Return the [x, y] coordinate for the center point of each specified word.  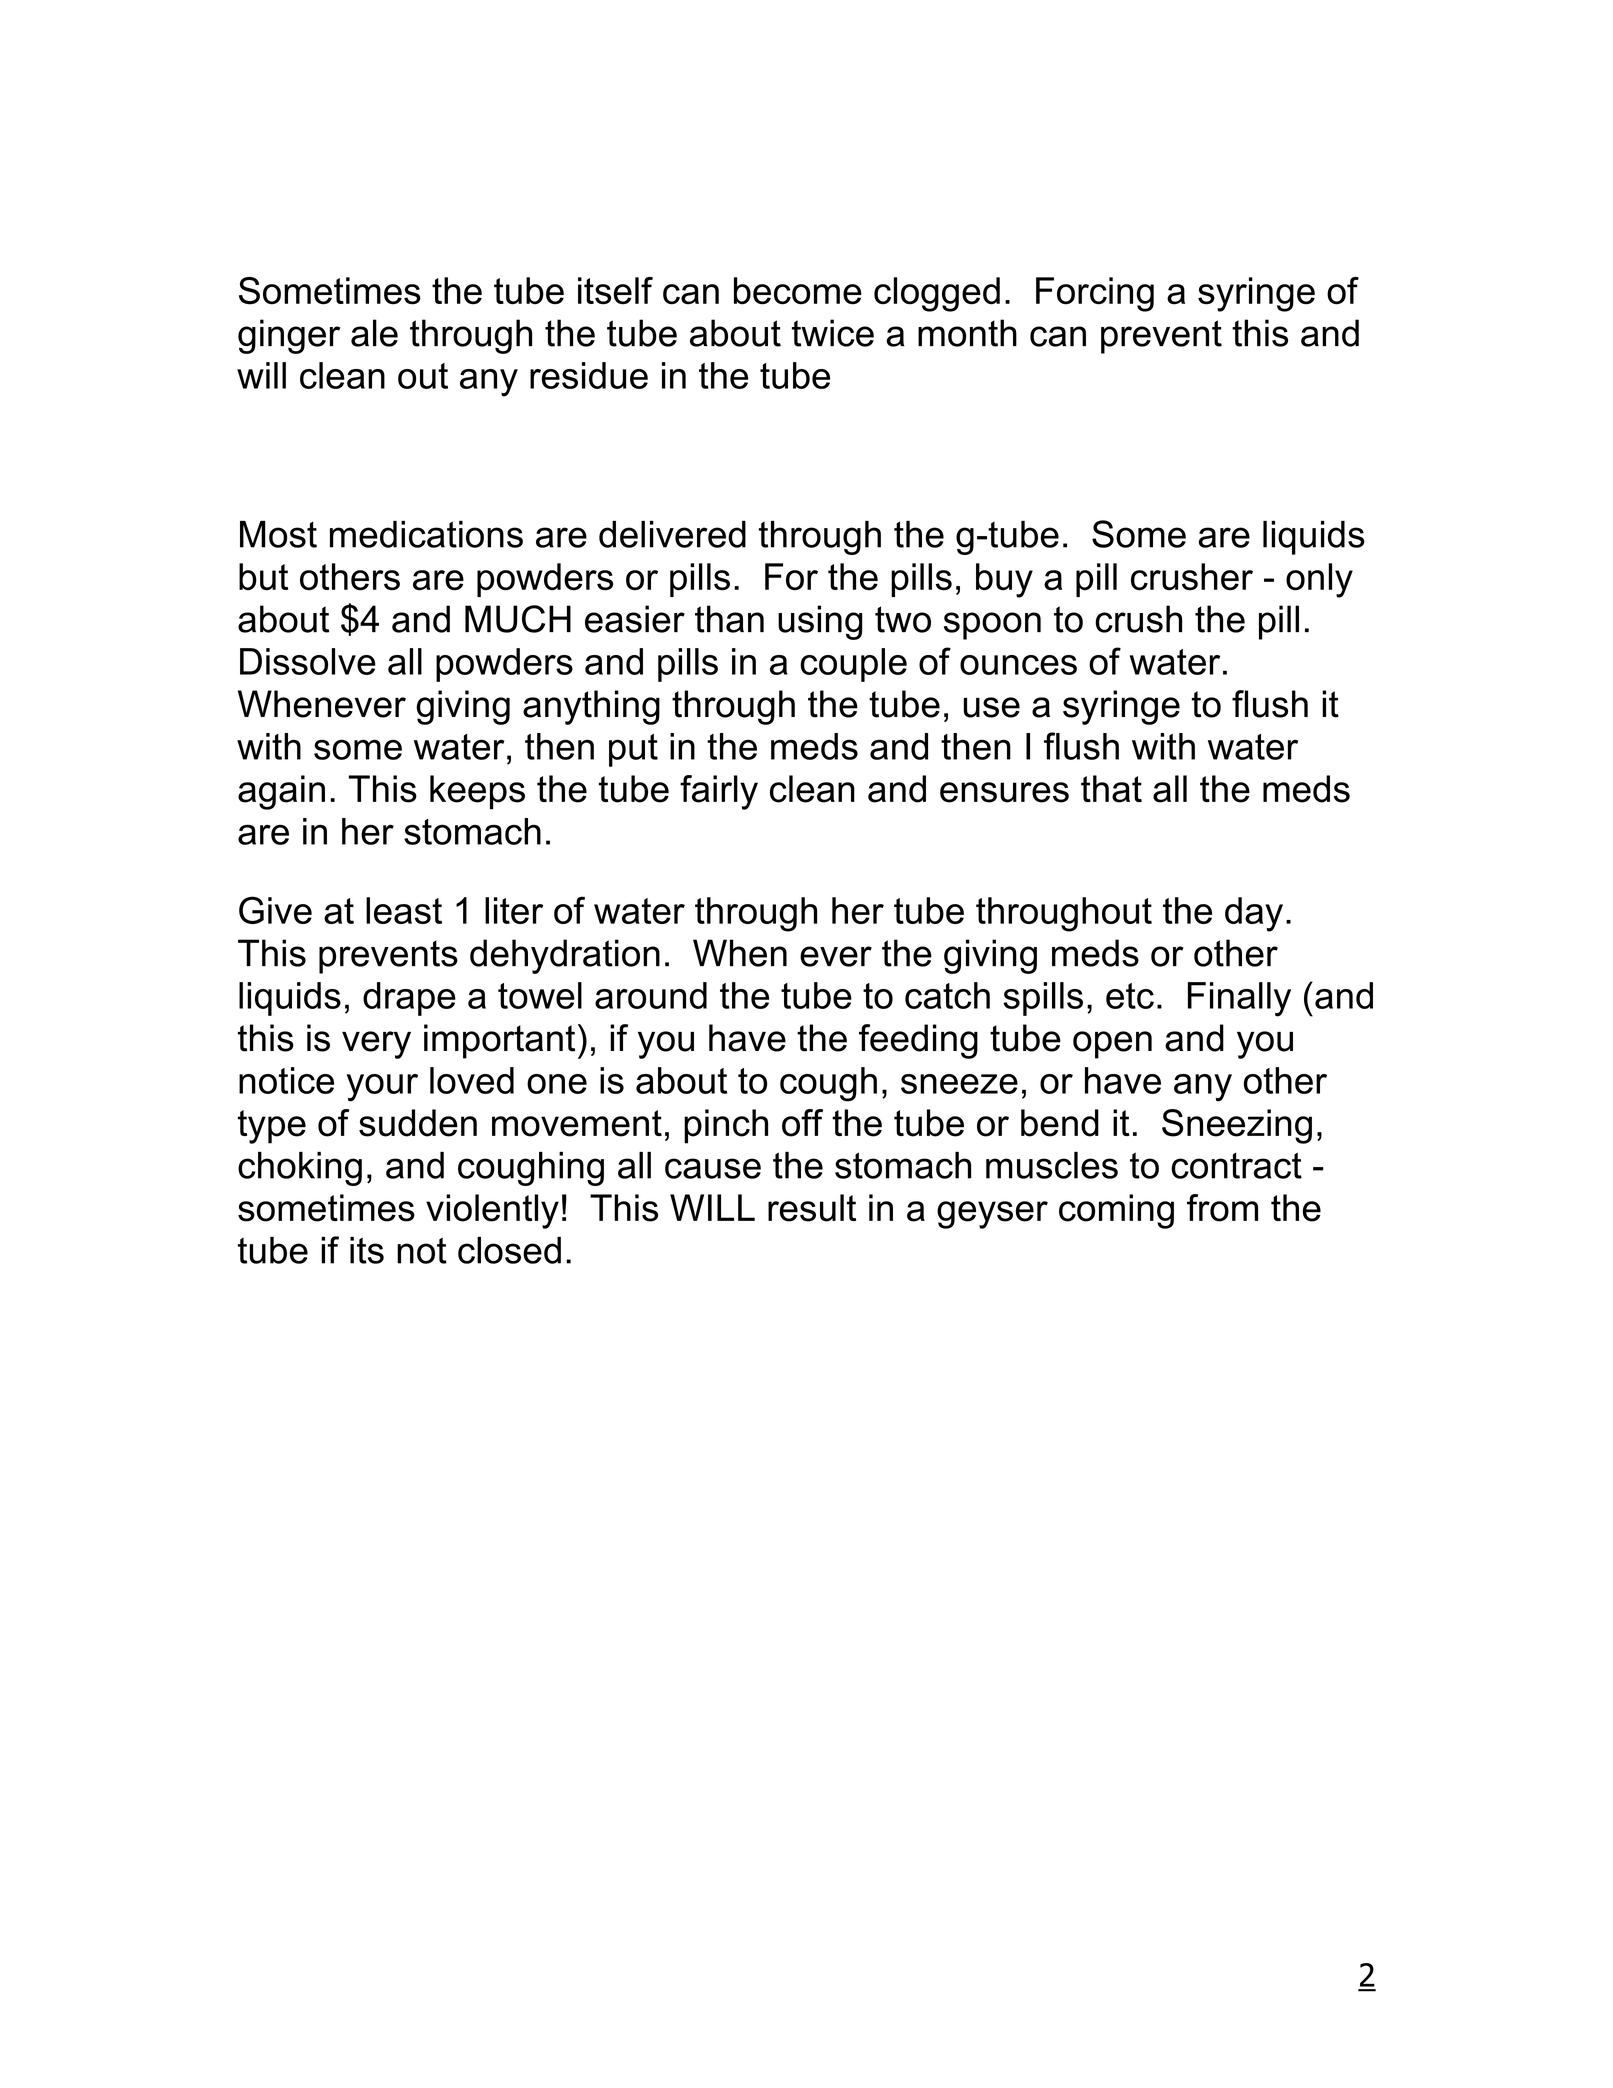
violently [492, 1211]
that [1111, 789]
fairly [719, 792]
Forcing [1095, 294]
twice [833, 333]
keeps [477, 792]
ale [374, 333]
